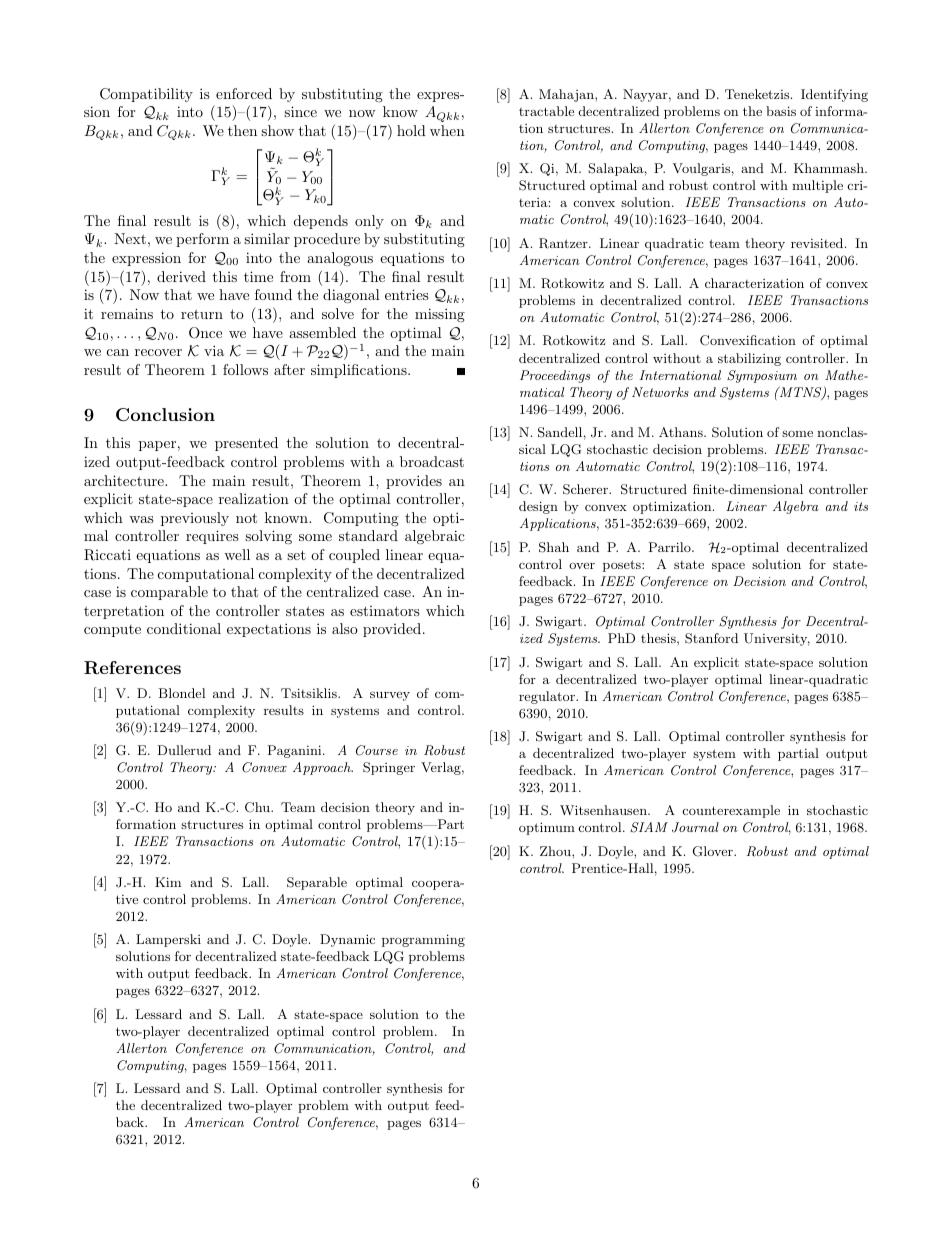 The width and height of the document is (952, 1233). What do you see at coordinates (695, 827) in the document?
I see `Journal` at bounding box center [695, 827].
